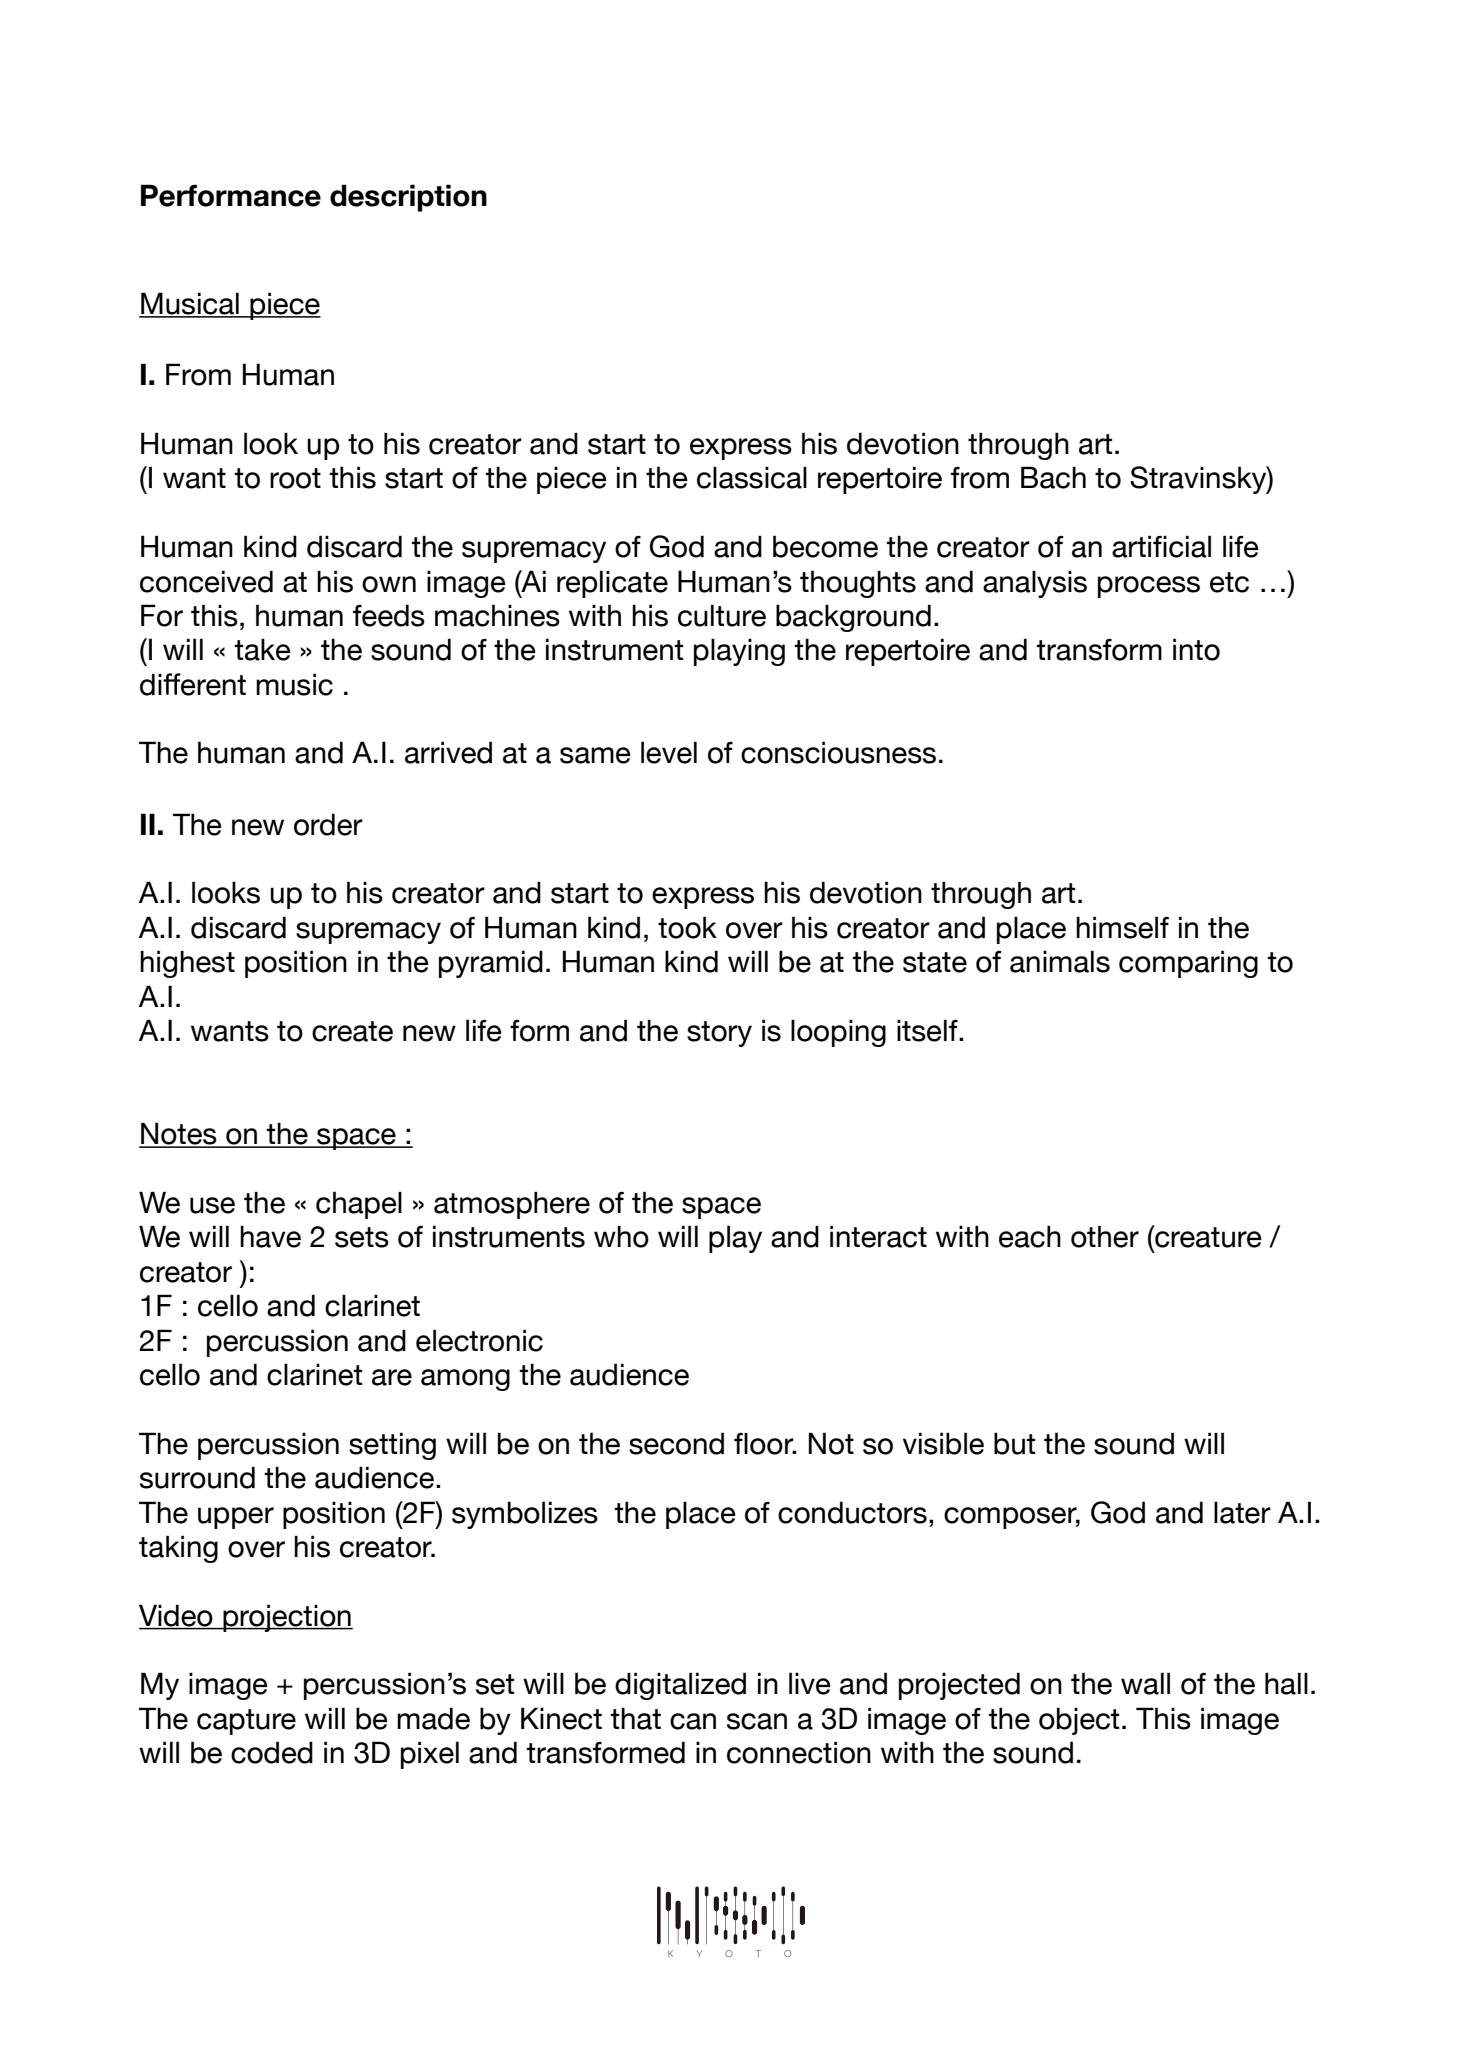 The width and height of the screenshot is (1462, 2068). What do you see at coordinates (408, 198) in the screenshot?
I see `description` at bounding box center [408, 198].
